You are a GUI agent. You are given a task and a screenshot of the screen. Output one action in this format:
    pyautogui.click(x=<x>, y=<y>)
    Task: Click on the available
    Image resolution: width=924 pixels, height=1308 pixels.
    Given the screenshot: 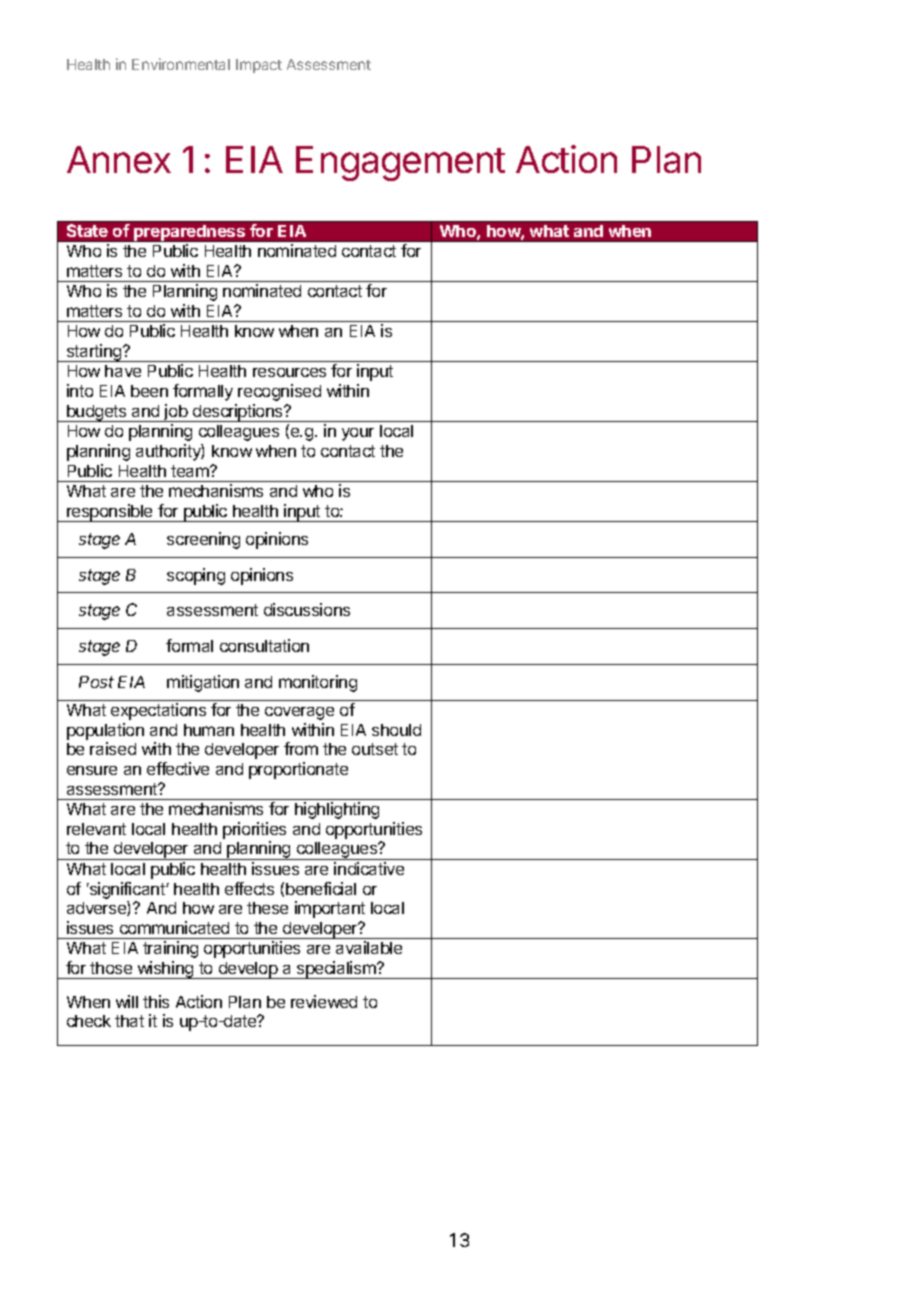 What is the action you would take?
    pyautogui.click(x=369, y=947)
